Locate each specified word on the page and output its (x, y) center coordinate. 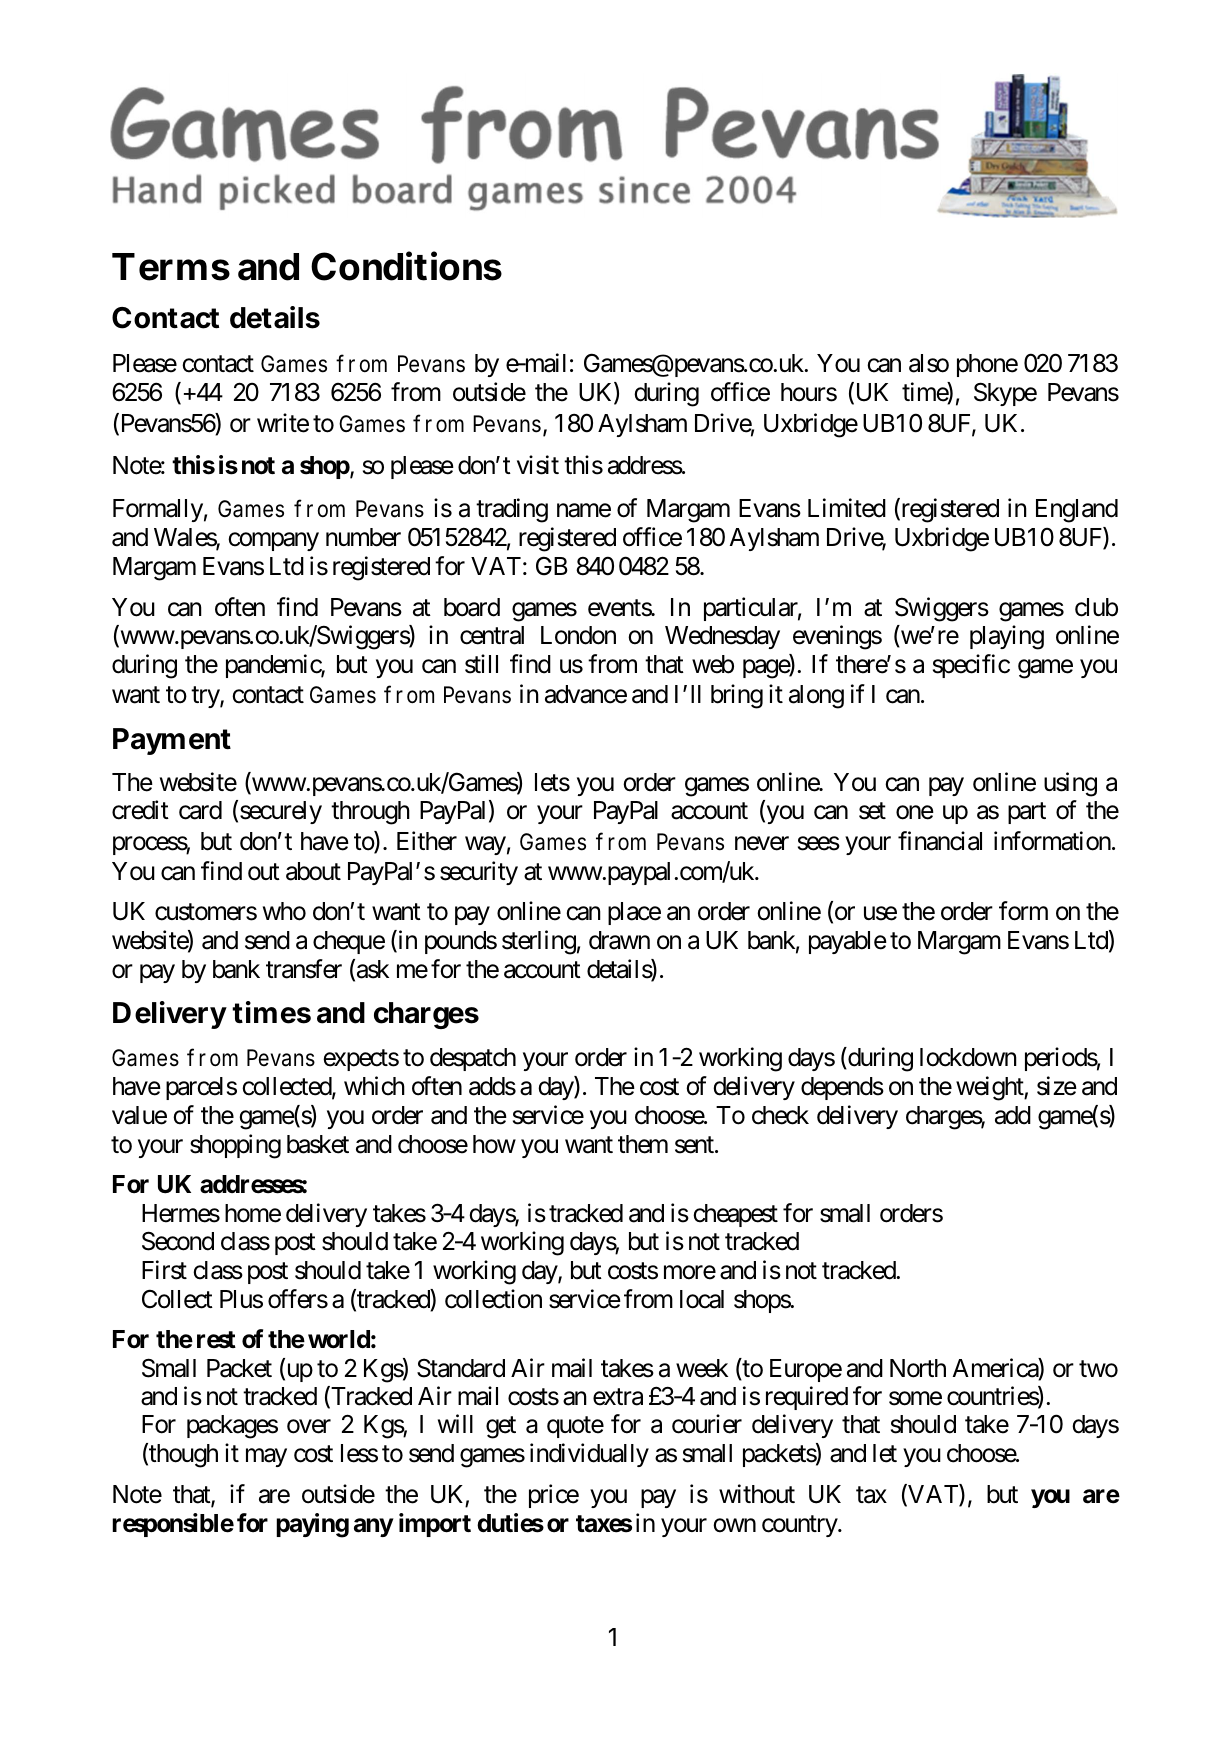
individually (589, 1455)
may (266, 1458)
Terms (171, 267)
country (800, 1526)
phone (987, 365)
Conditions (406, 266)
